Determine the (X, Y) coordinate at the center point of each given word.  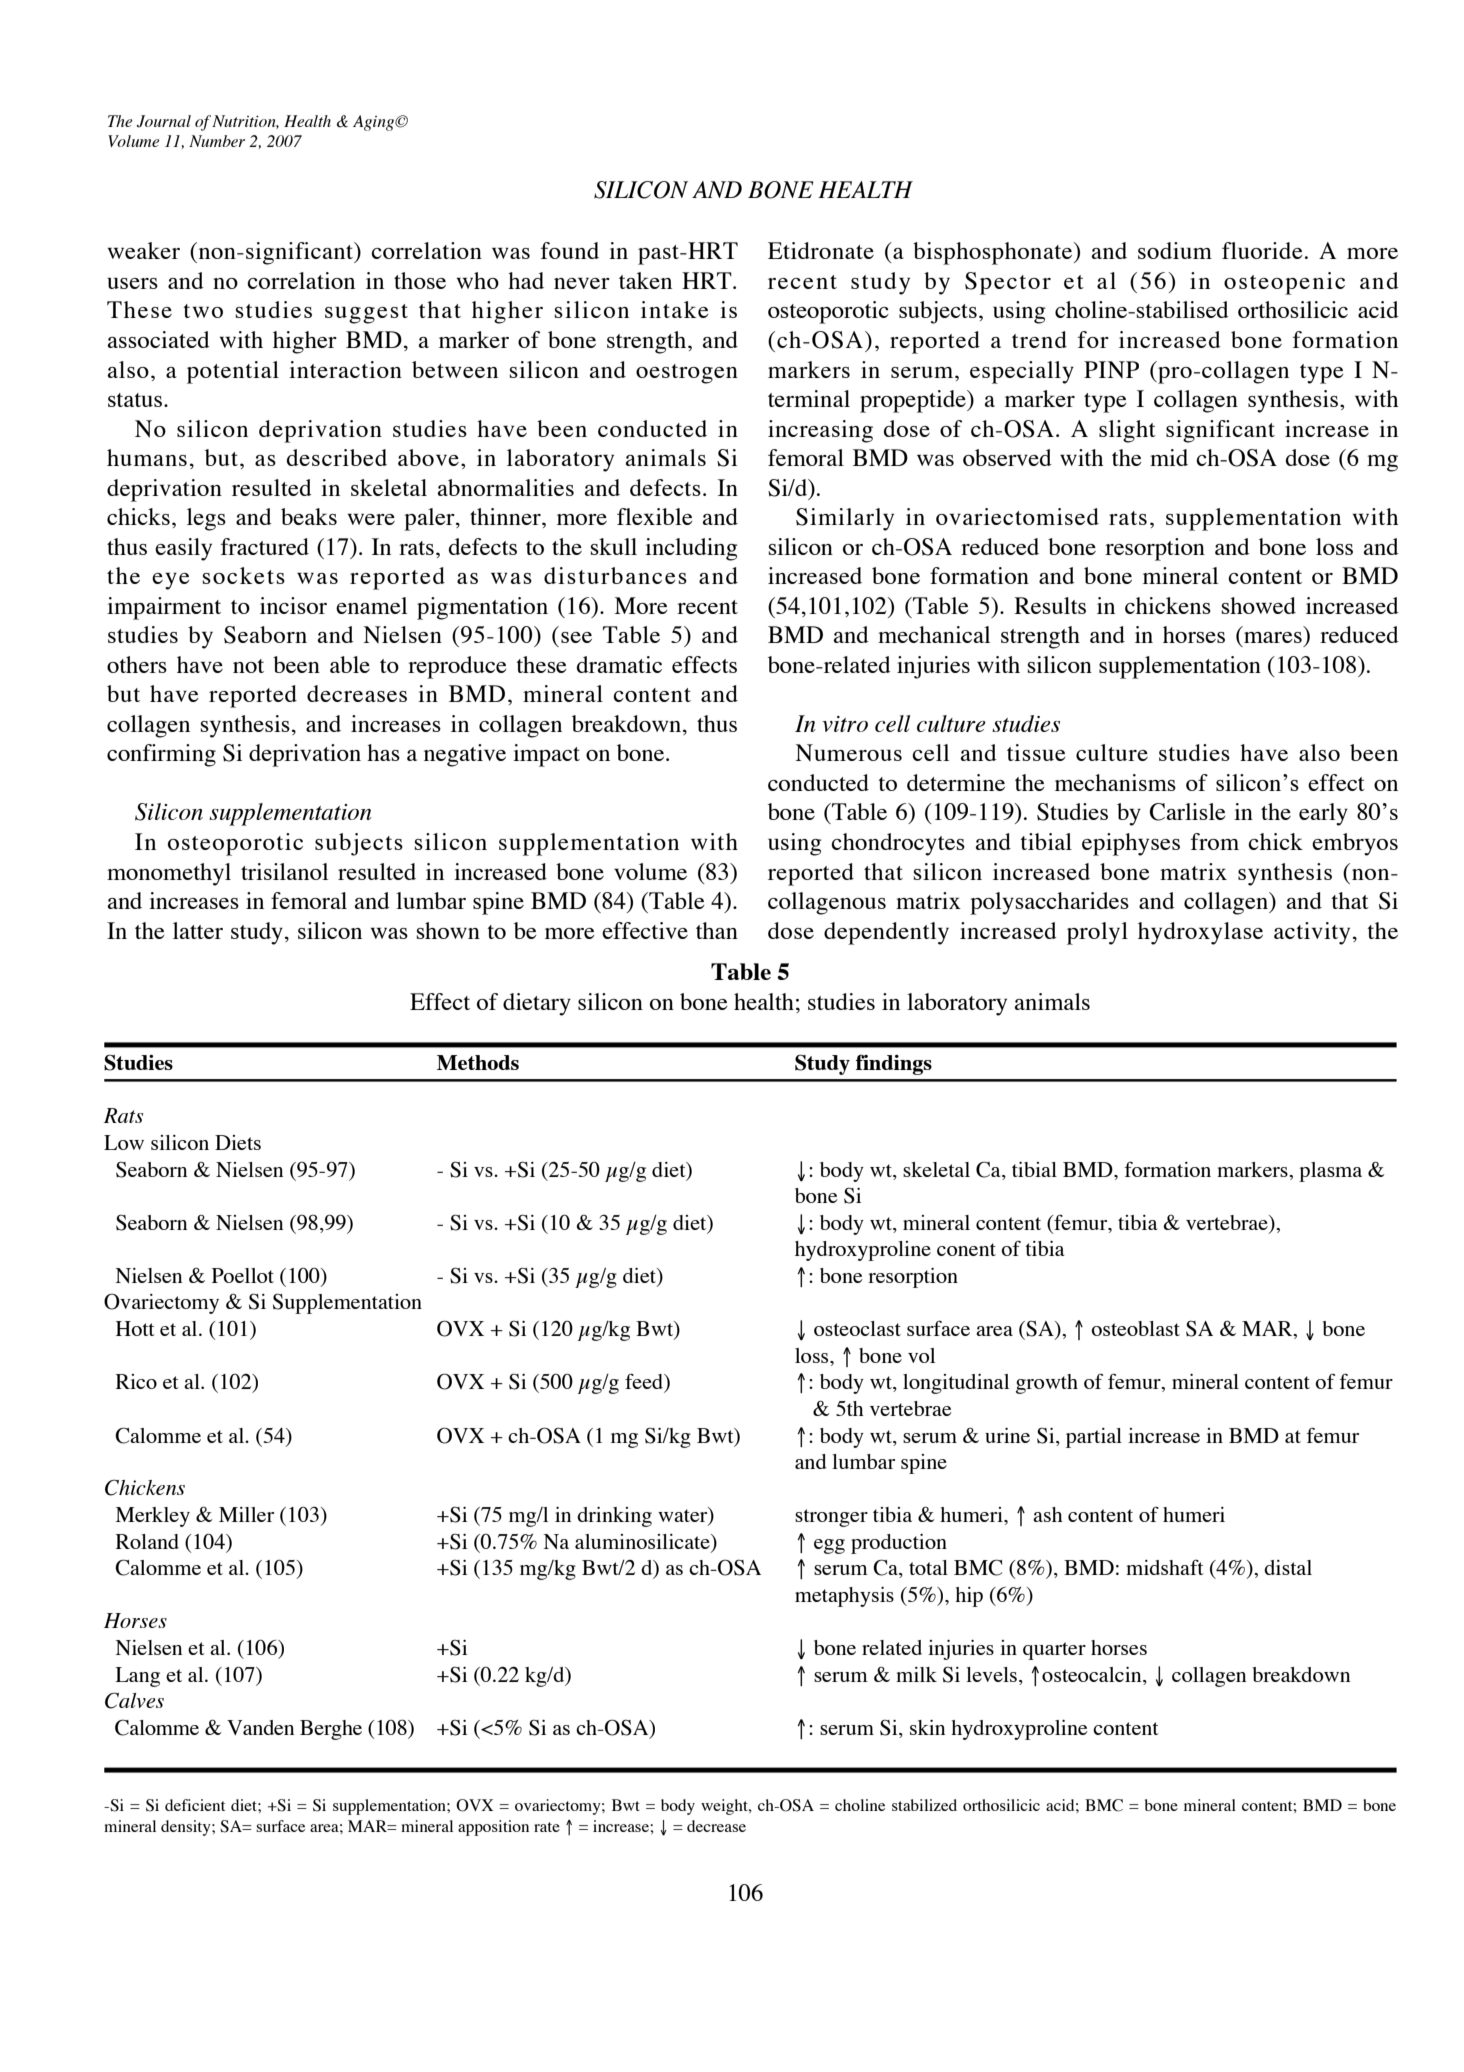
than (717, 930)
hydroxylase (1200, 933)
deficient (195, 1805)
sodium (1175, 250)
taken (645, 280)
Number (217, 141)
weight (725, 1807)
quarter (1054, 1651)
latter (198, 930)
